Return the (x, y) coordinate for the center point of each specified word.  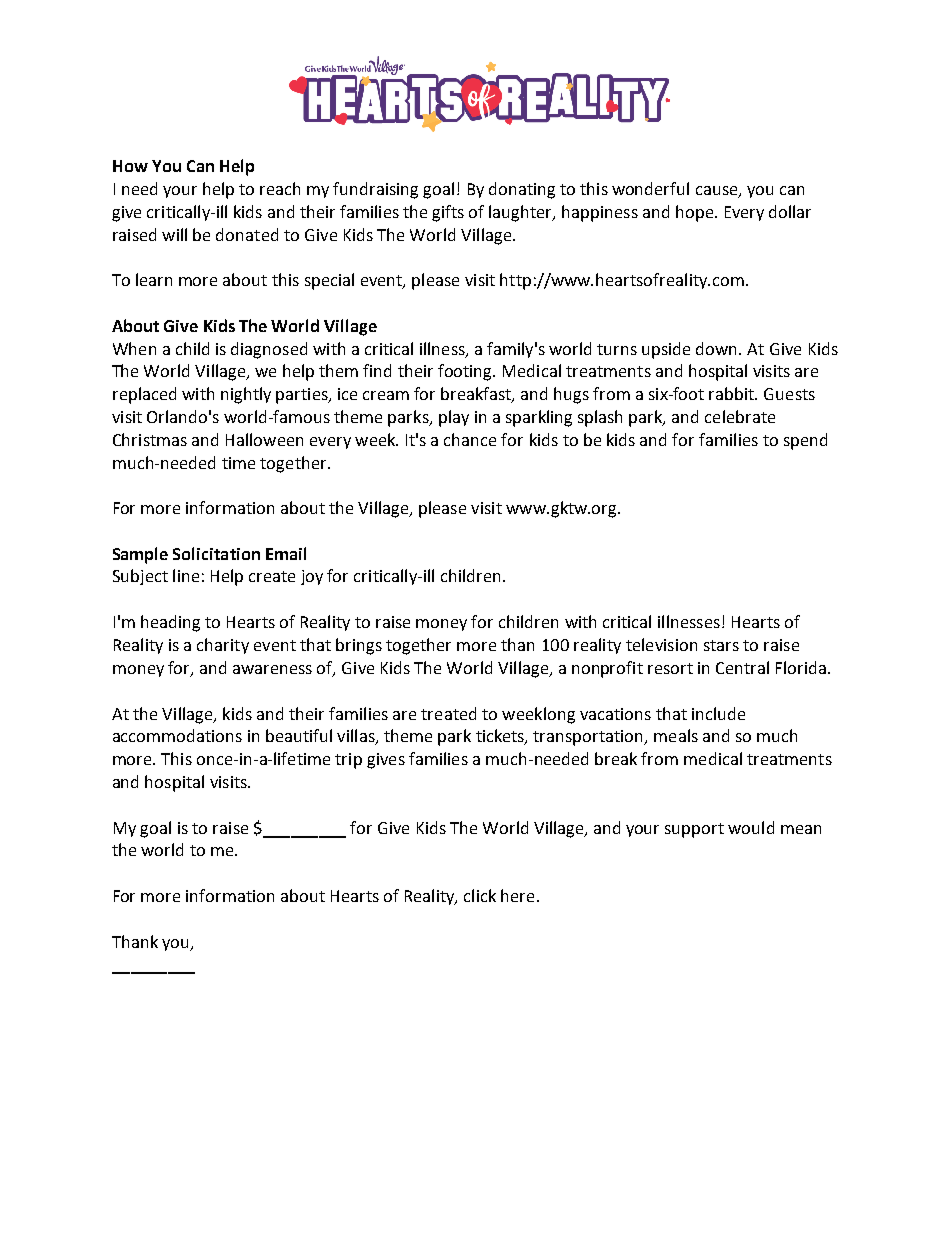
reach (280, 188)
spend (805, 441)
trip (348, 761)
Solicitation (216, 553)
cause (718, 192)
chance (470, 439)
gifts (448, 213)
